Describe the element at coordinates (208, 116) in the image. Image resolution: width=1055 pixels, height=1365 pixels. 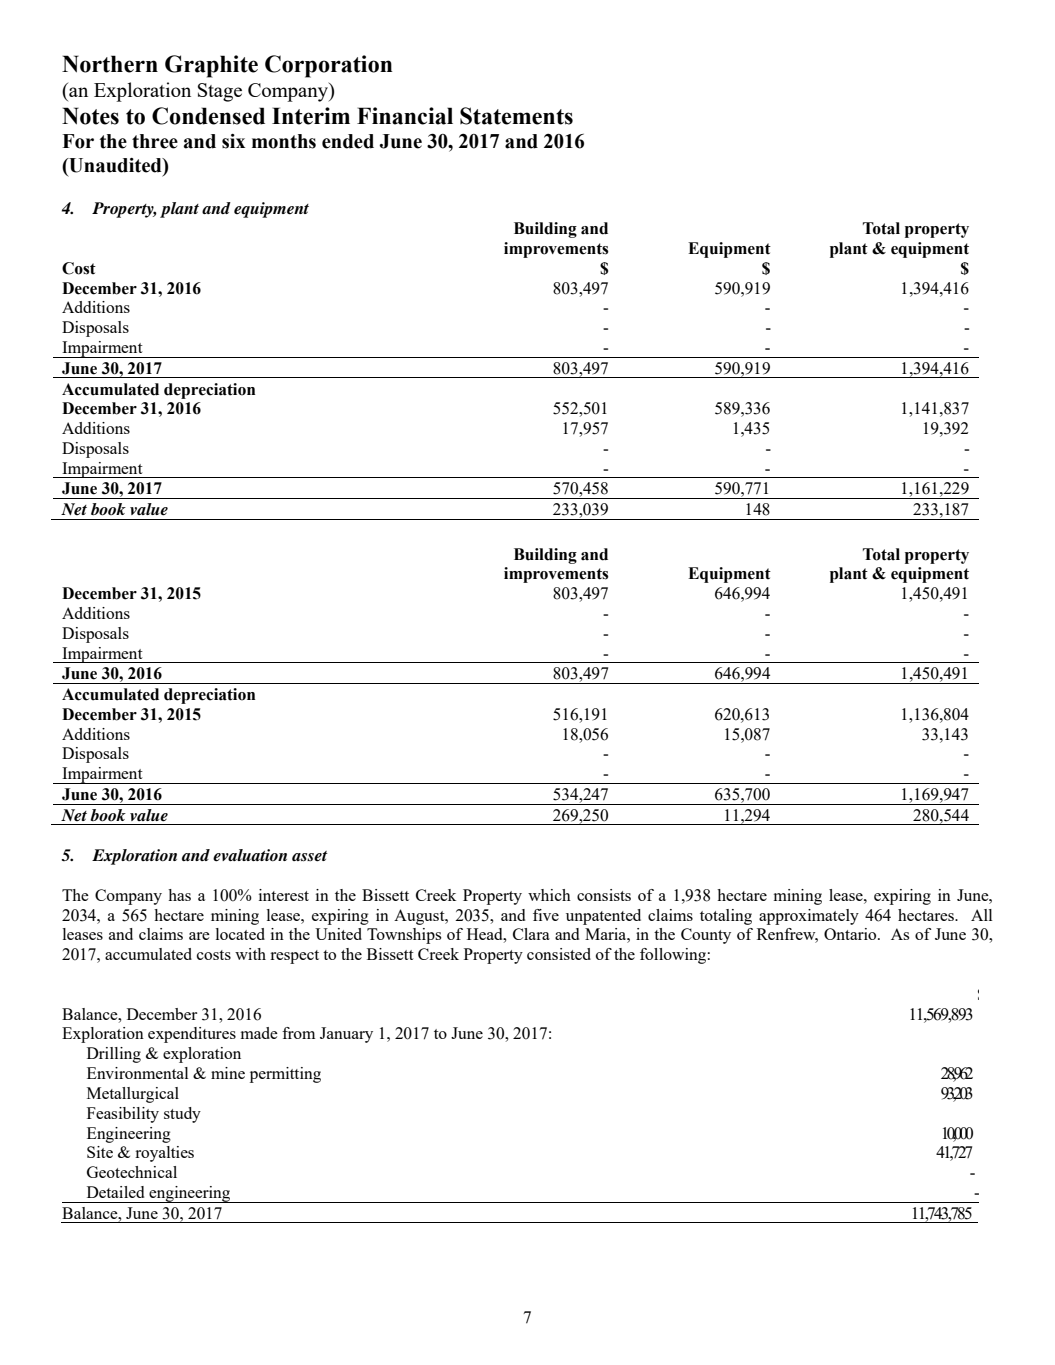
I see `Condensed` at that location.
